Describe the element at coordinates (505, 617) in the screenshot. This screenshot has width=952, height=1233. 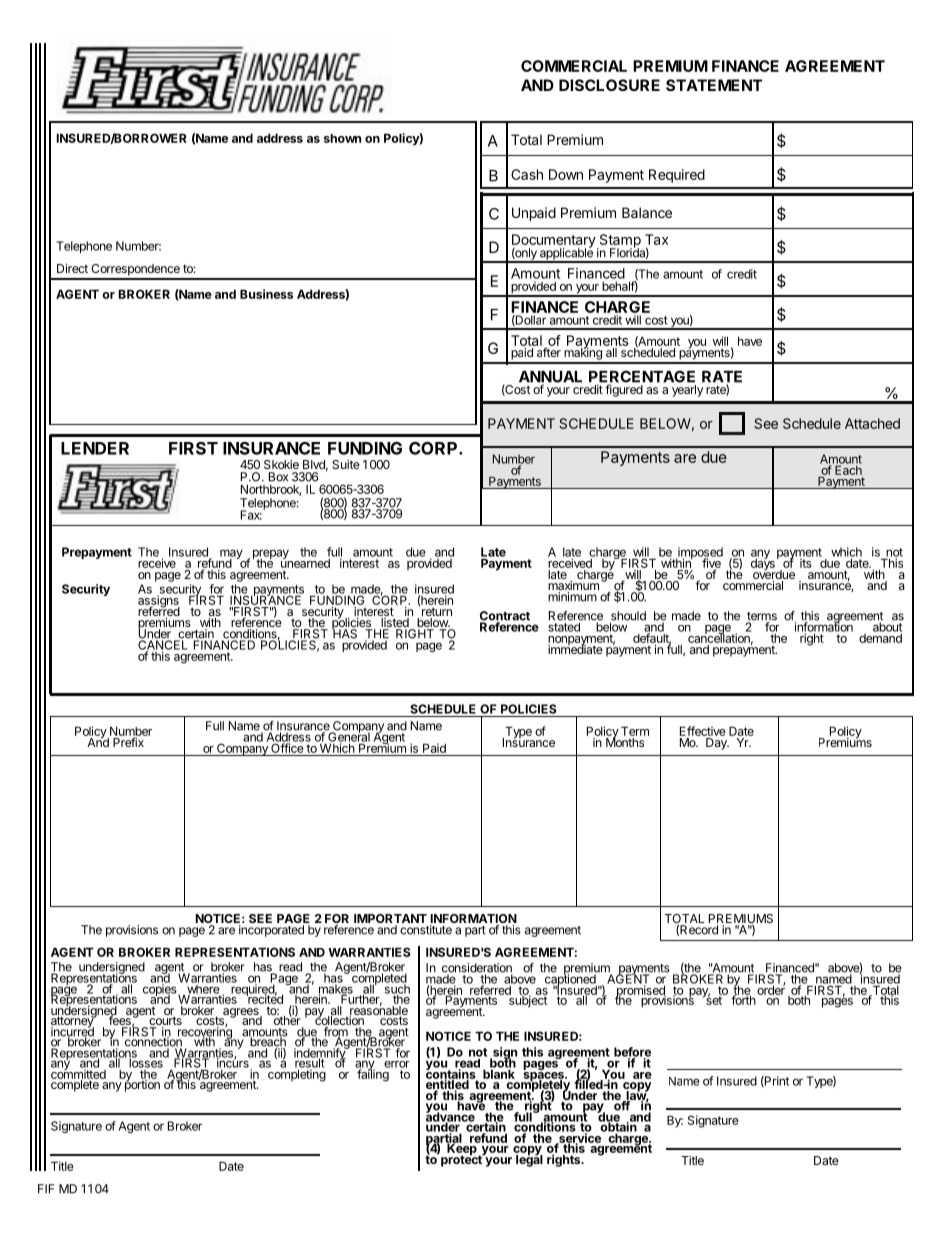
I see `Contract` at that location.
